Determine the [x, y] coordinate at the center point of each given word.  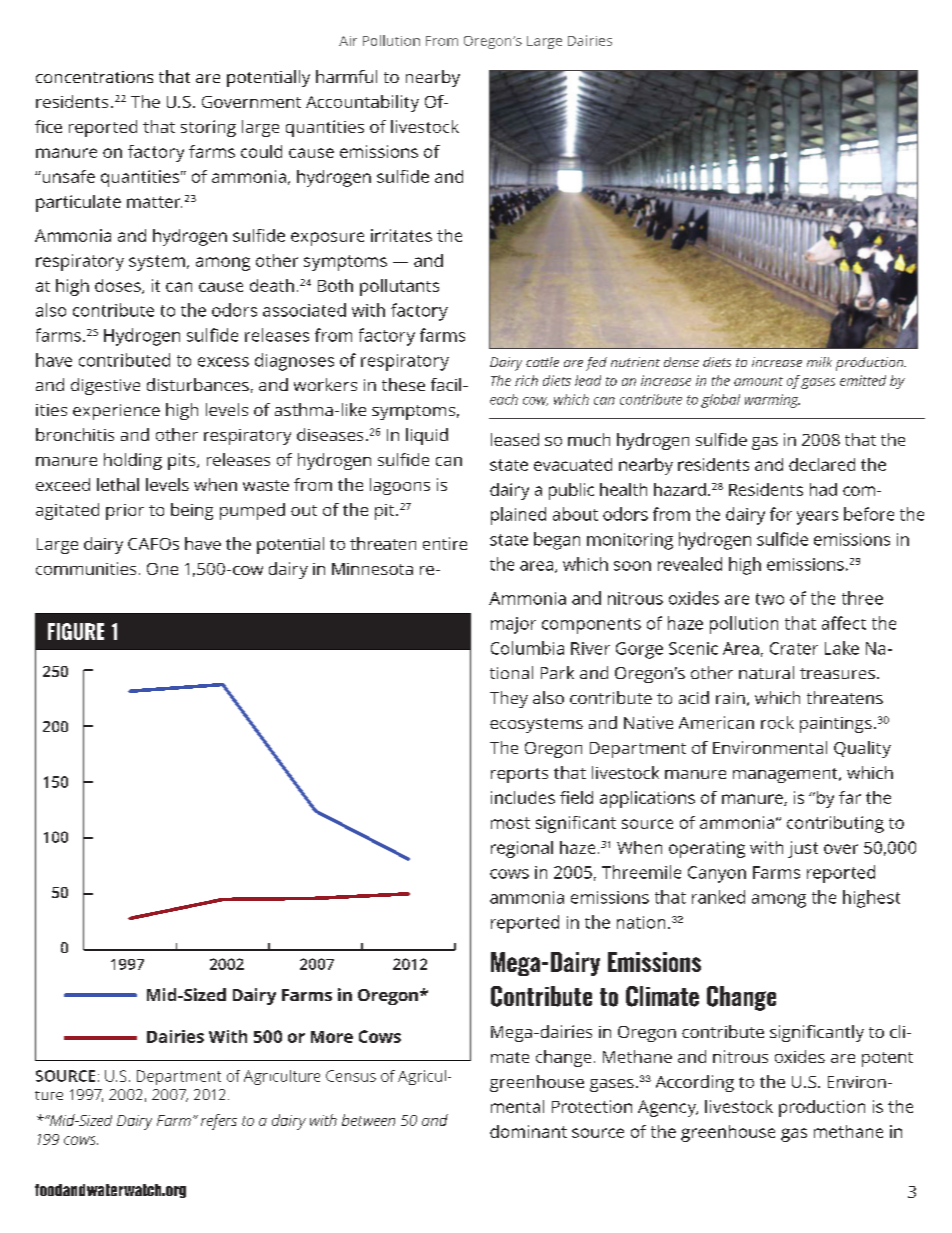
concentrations [94, 77]
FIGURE [76, 631]
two [770, 599]
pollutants [399, 287]
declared [822, 464]
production [822, 1108]
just [803, 849]
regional [522, 849]
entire [445, 543]
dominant [528, 1131]
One [162, 569]
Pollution [391, 40]
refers [219, 1122]
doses [119, 286]
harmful [346, 76]
